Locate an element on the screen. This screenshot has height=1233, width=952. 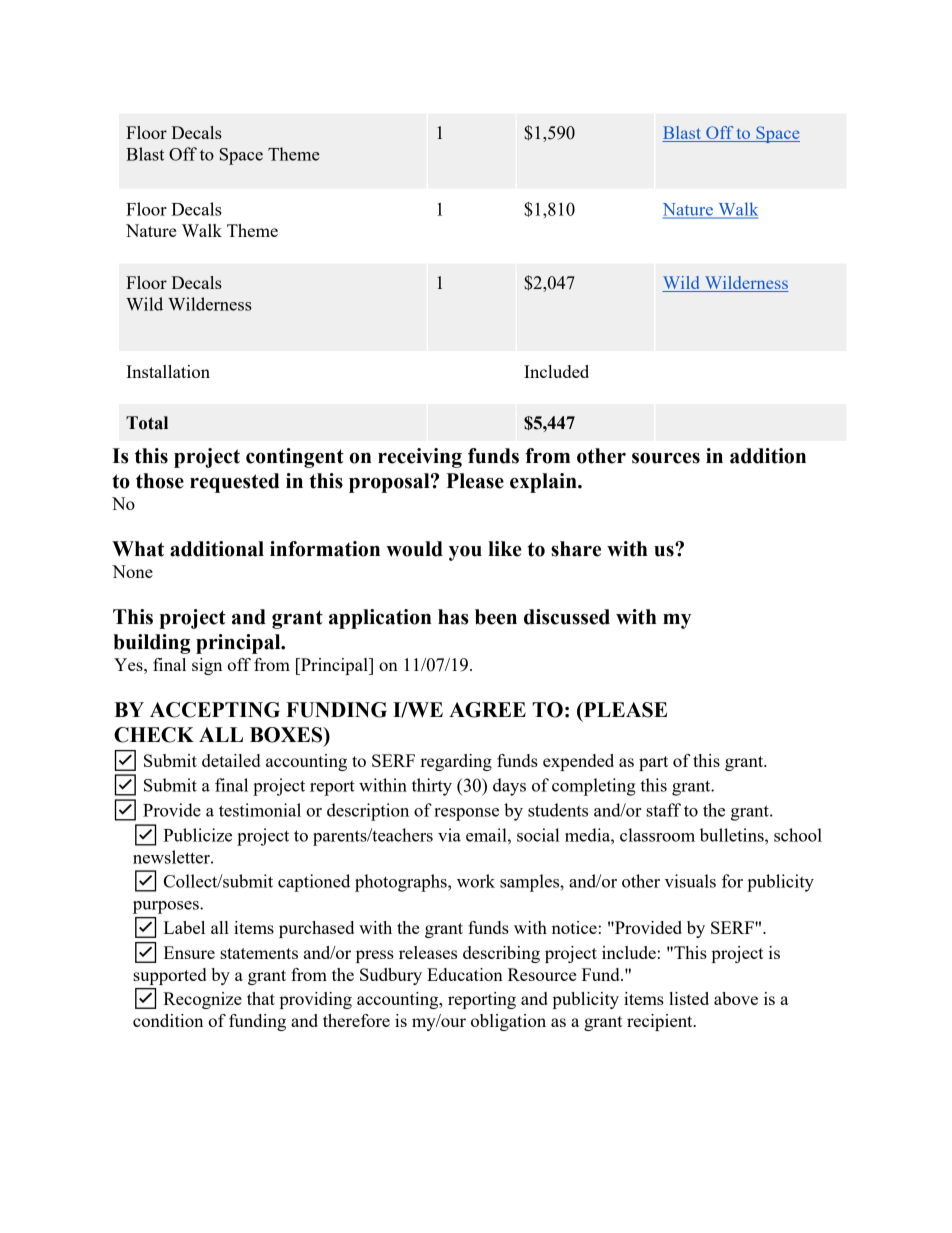
Installation is located at coordinates (168, 371).
